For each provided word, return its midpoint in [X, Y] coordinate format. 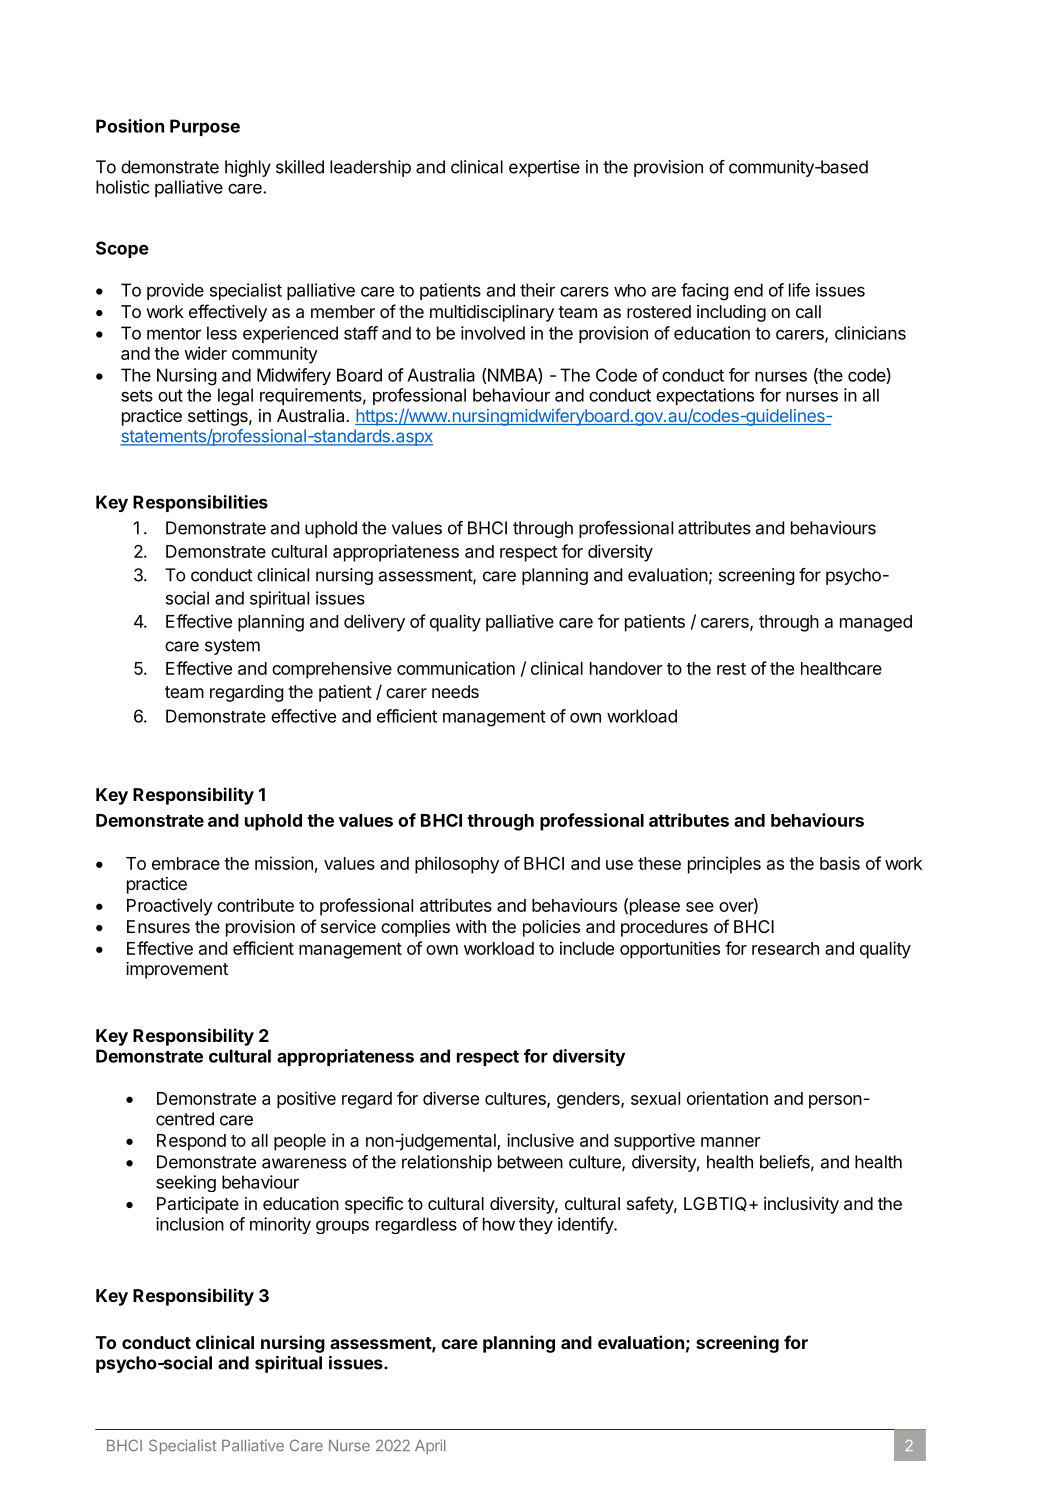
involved [493, 333]
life [799, 290]
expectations [705, 396]
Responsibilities [200, 503]
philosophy [457, 865]
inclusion [190, 1224]
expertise [544, 168]
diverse [451, 1098]
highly [248, 168]
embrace [186, 863]
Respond [191, 1142]
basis [840, 863]
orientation [727, 1098]
